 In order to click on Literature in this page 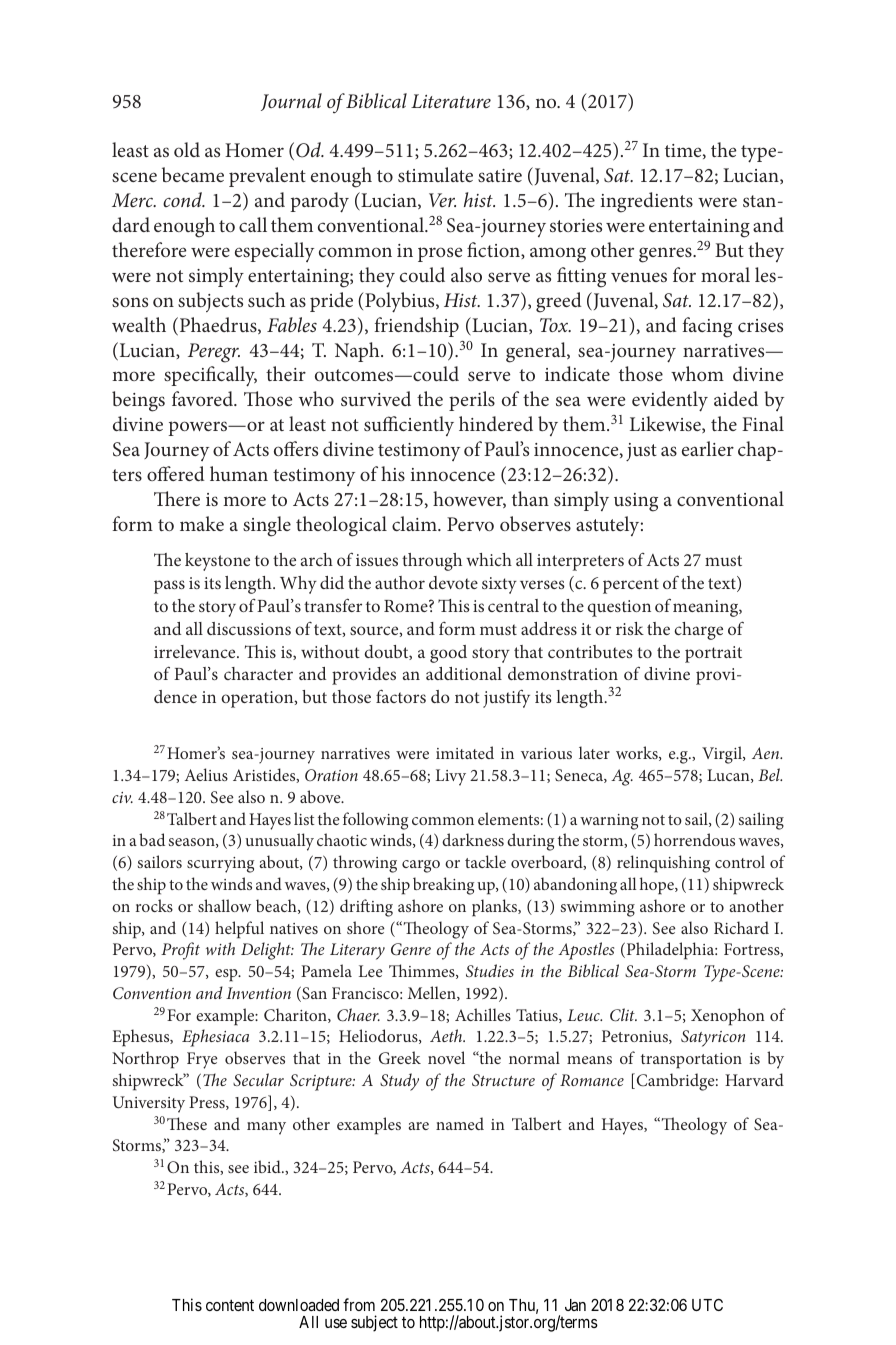, I will do `click(451, 101)`.
